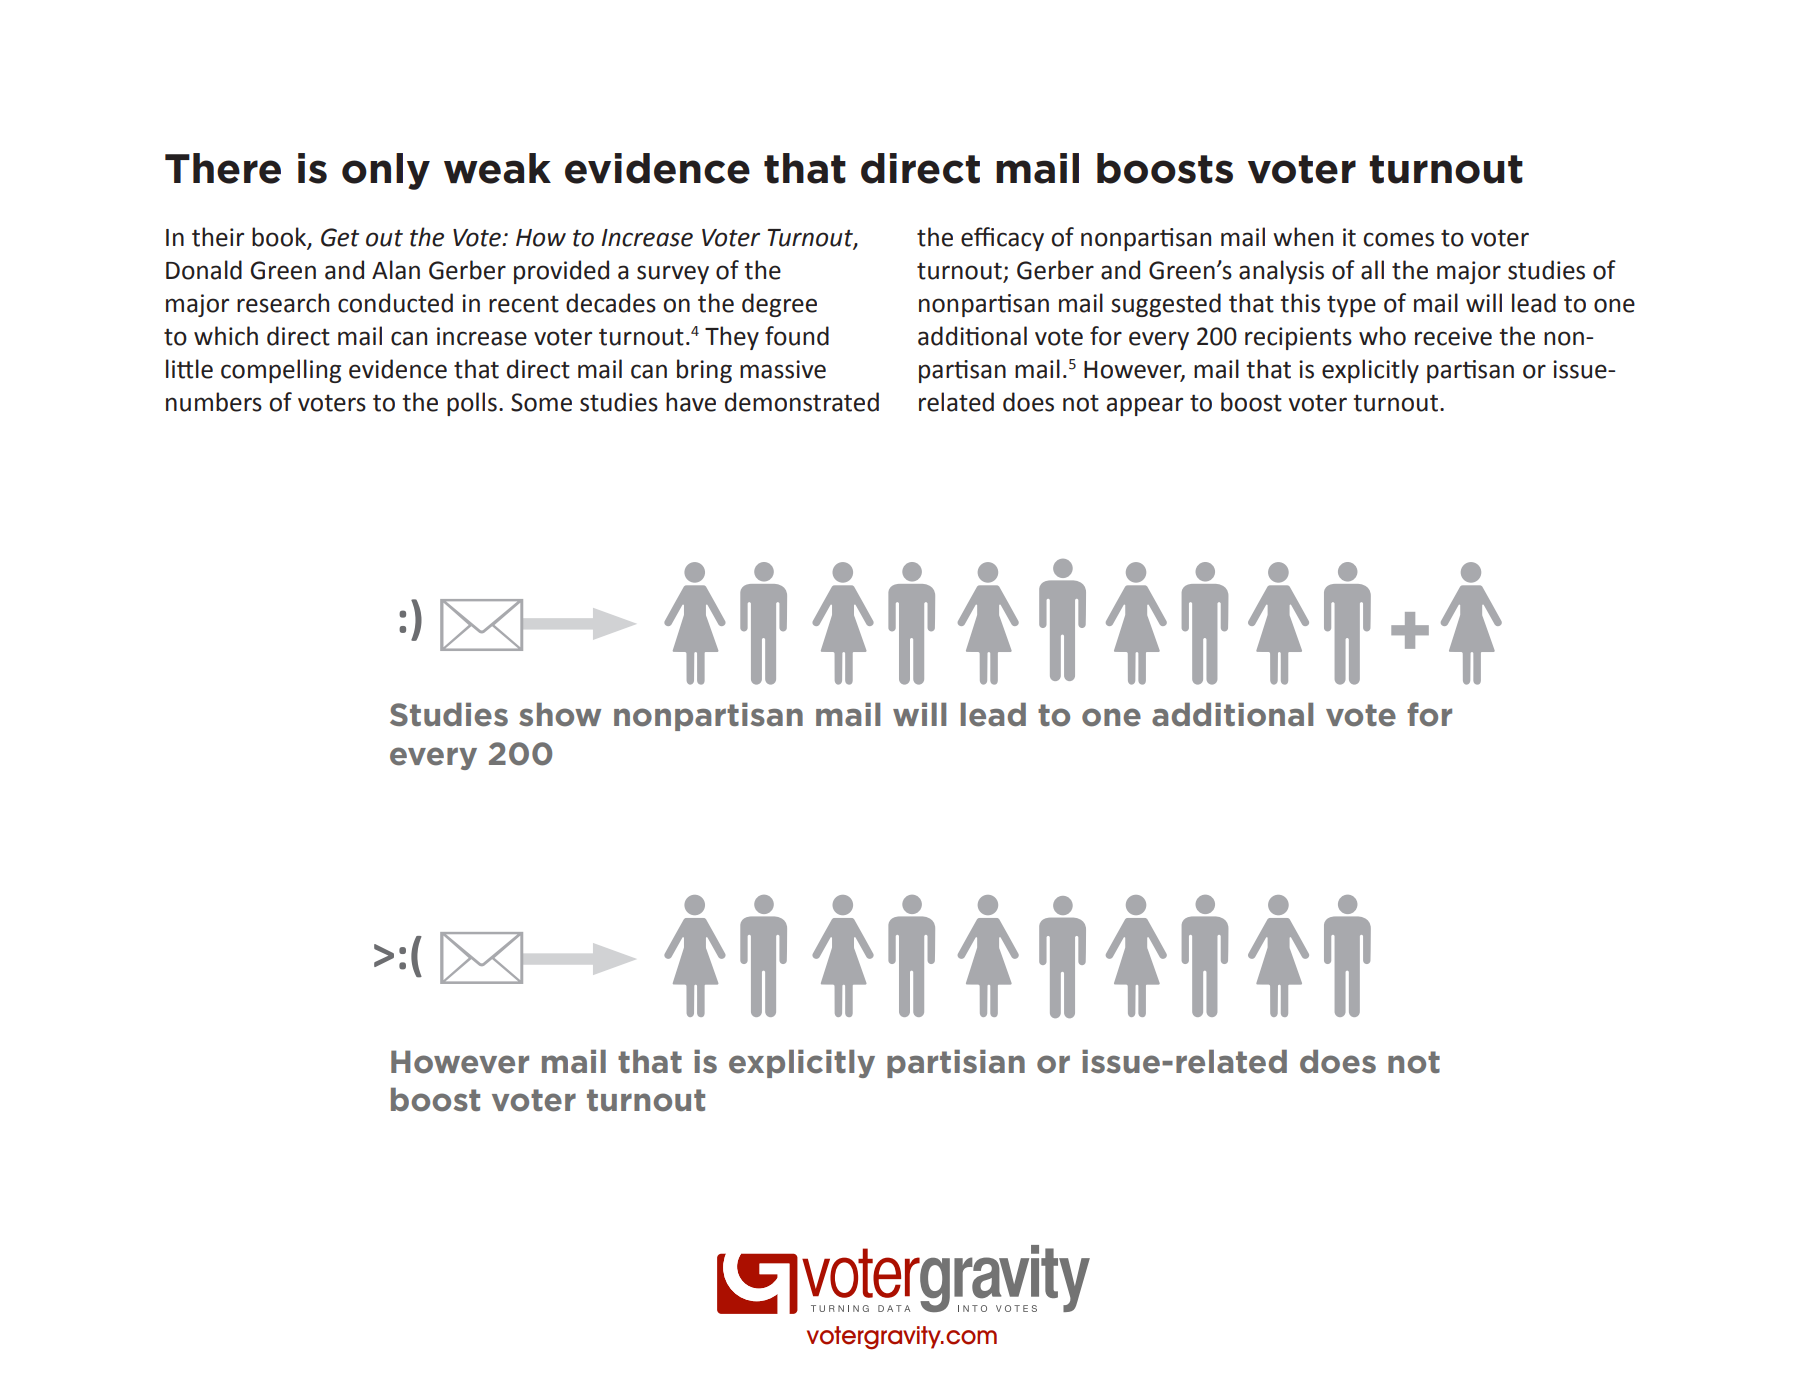 This page has height=1396, width=1807. I want to click on massive, so click(783, 369).
